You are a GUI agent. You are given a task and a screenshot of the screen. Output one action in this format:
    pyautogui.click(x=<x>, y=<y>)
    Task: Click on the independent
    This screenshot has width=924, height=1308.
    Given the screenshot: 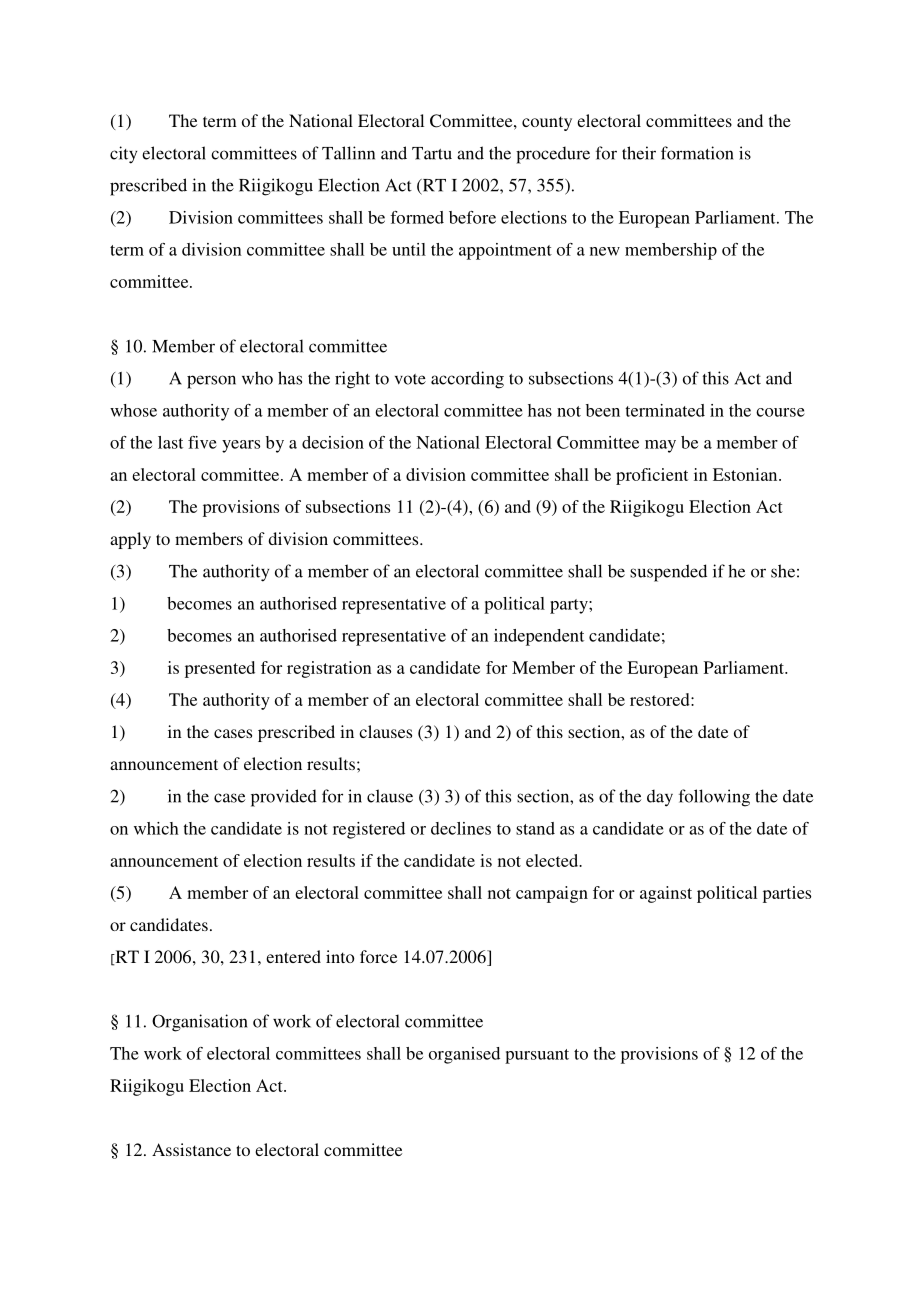 What is the action you would take?
    pyautogui.click(x=539, y=637)
